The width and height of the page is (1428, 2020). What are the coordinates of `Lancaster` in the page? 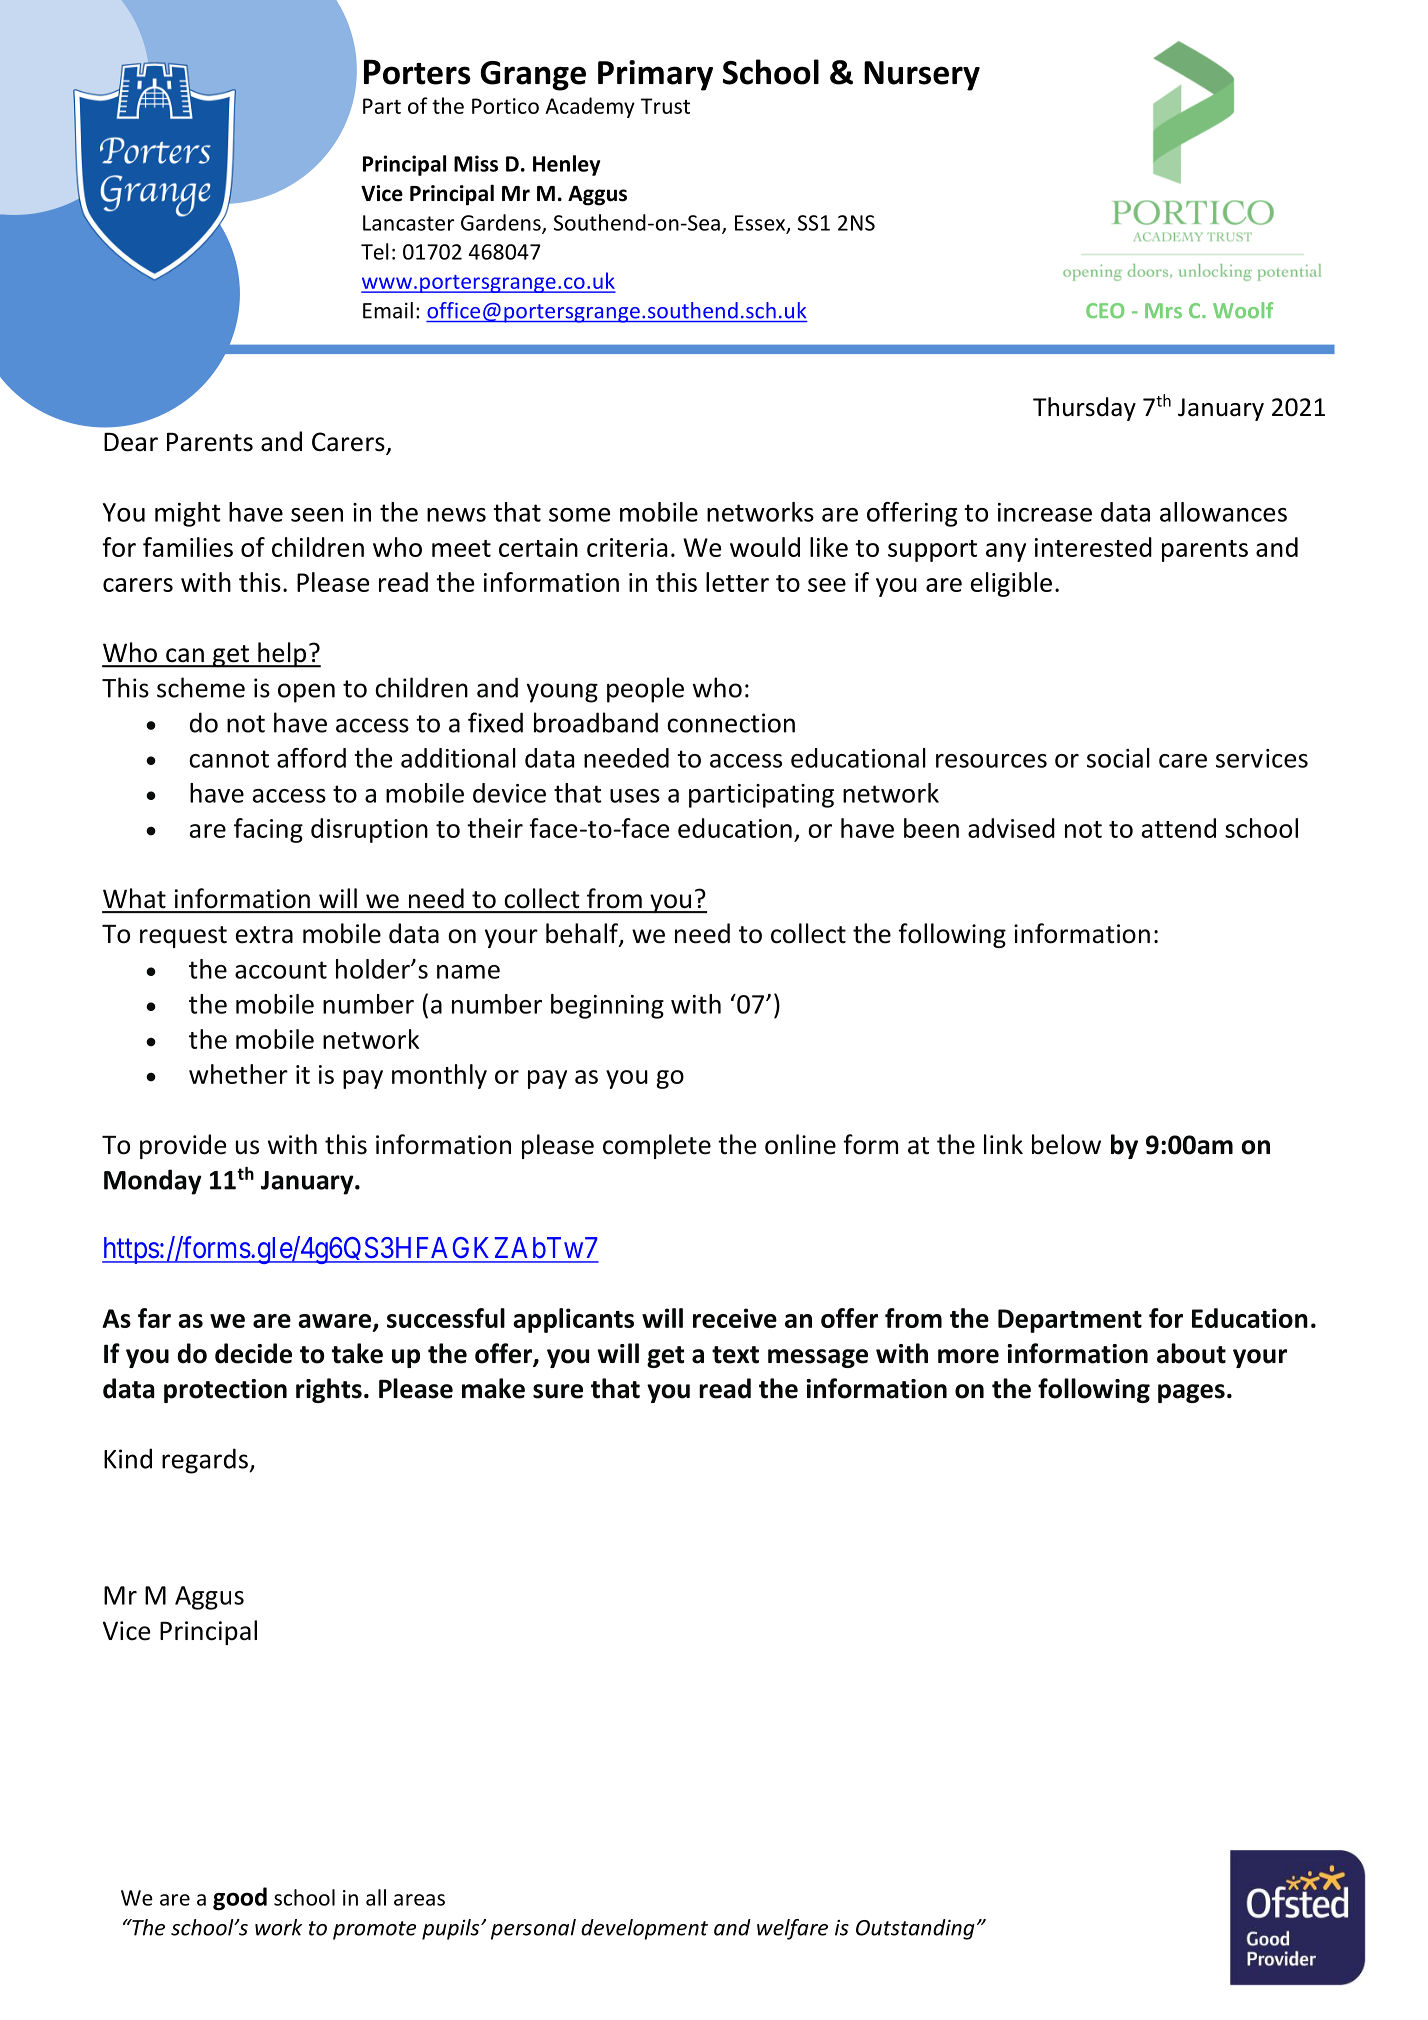 It's located at (408, 223).
